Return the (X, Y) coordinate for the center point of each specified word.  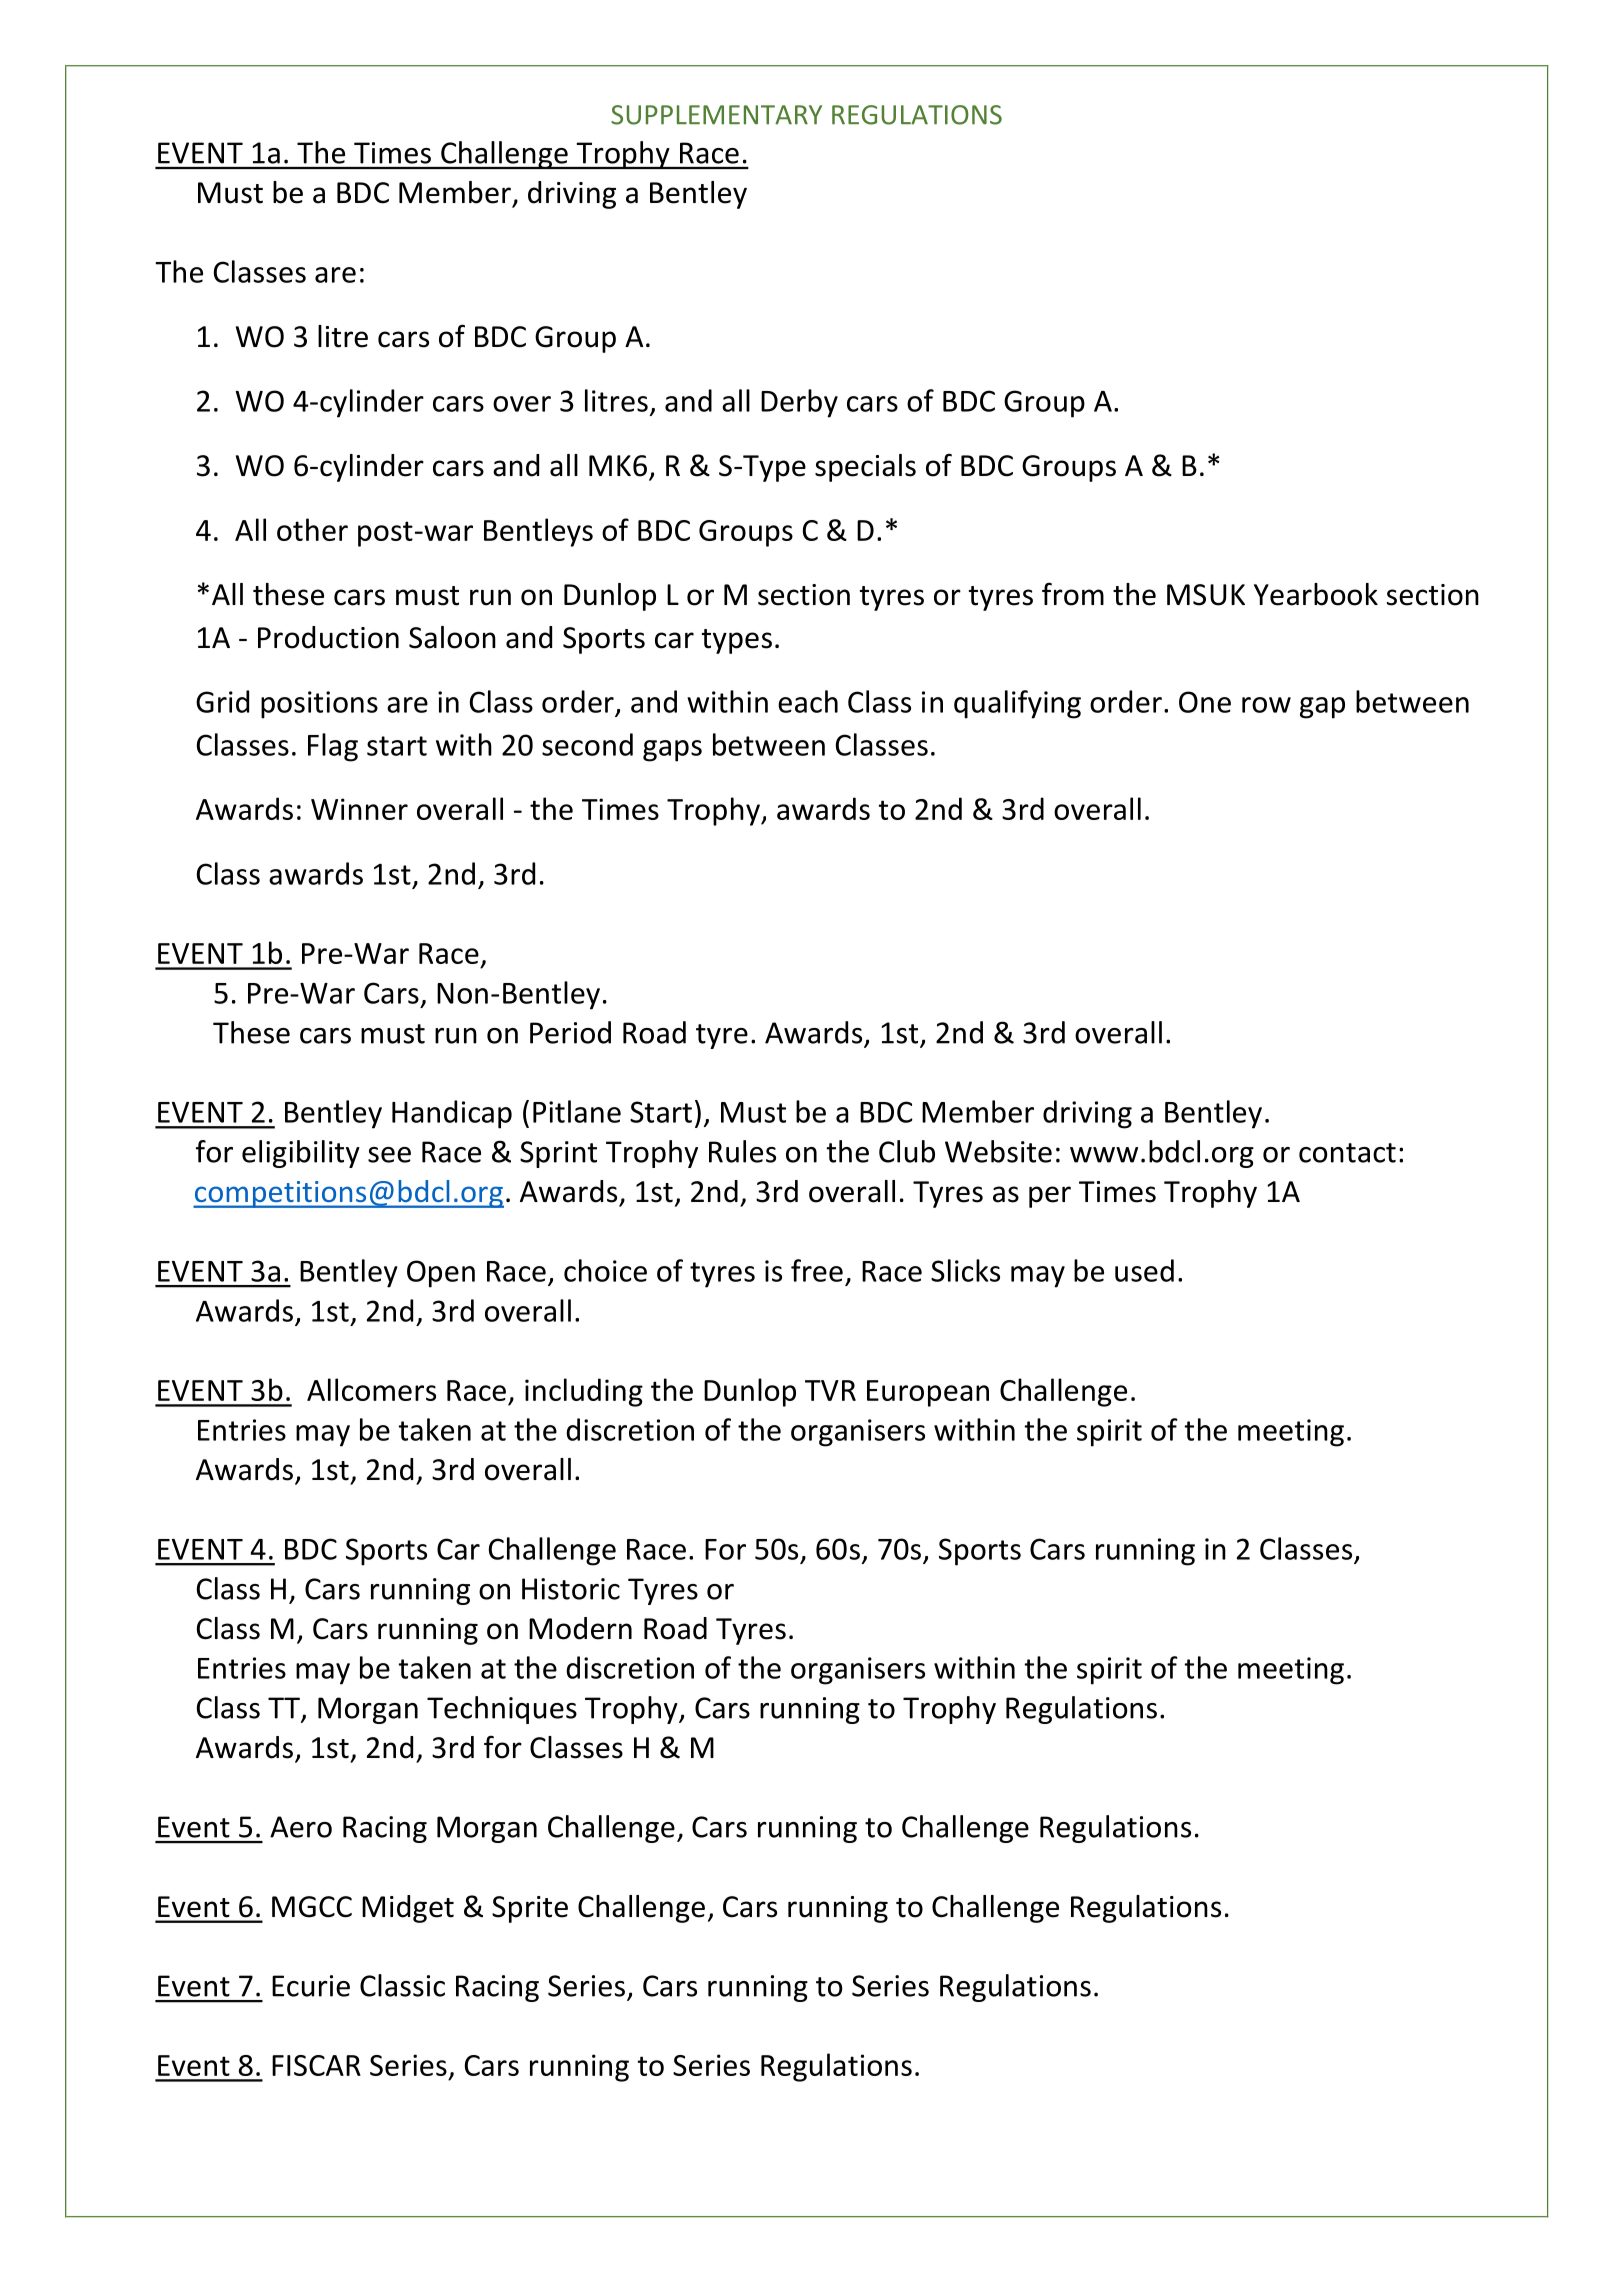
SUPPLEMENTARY (716, 115)
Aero (301, 1827)
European (928, 1393)
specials (865, 468)
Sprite (530, 1909)
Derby (799, 403)
